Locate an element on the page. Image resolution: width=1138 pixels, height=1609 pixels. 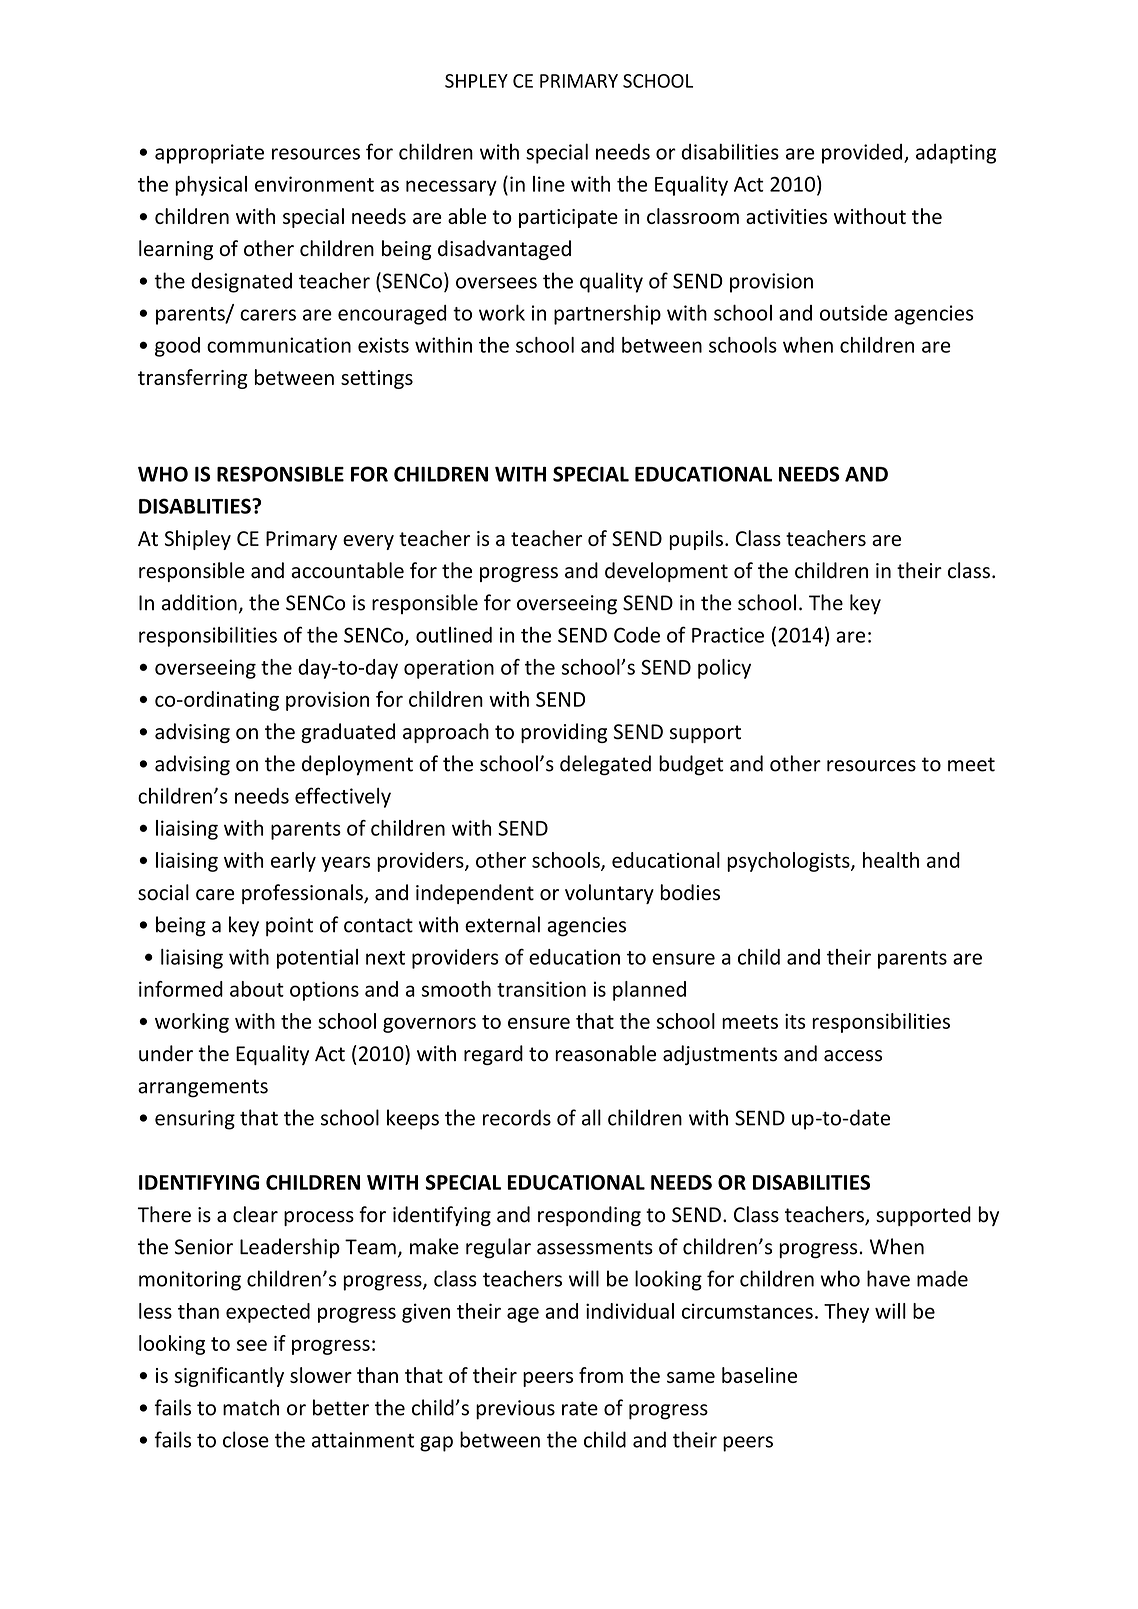
access is located at coordinates (853, 1056).
